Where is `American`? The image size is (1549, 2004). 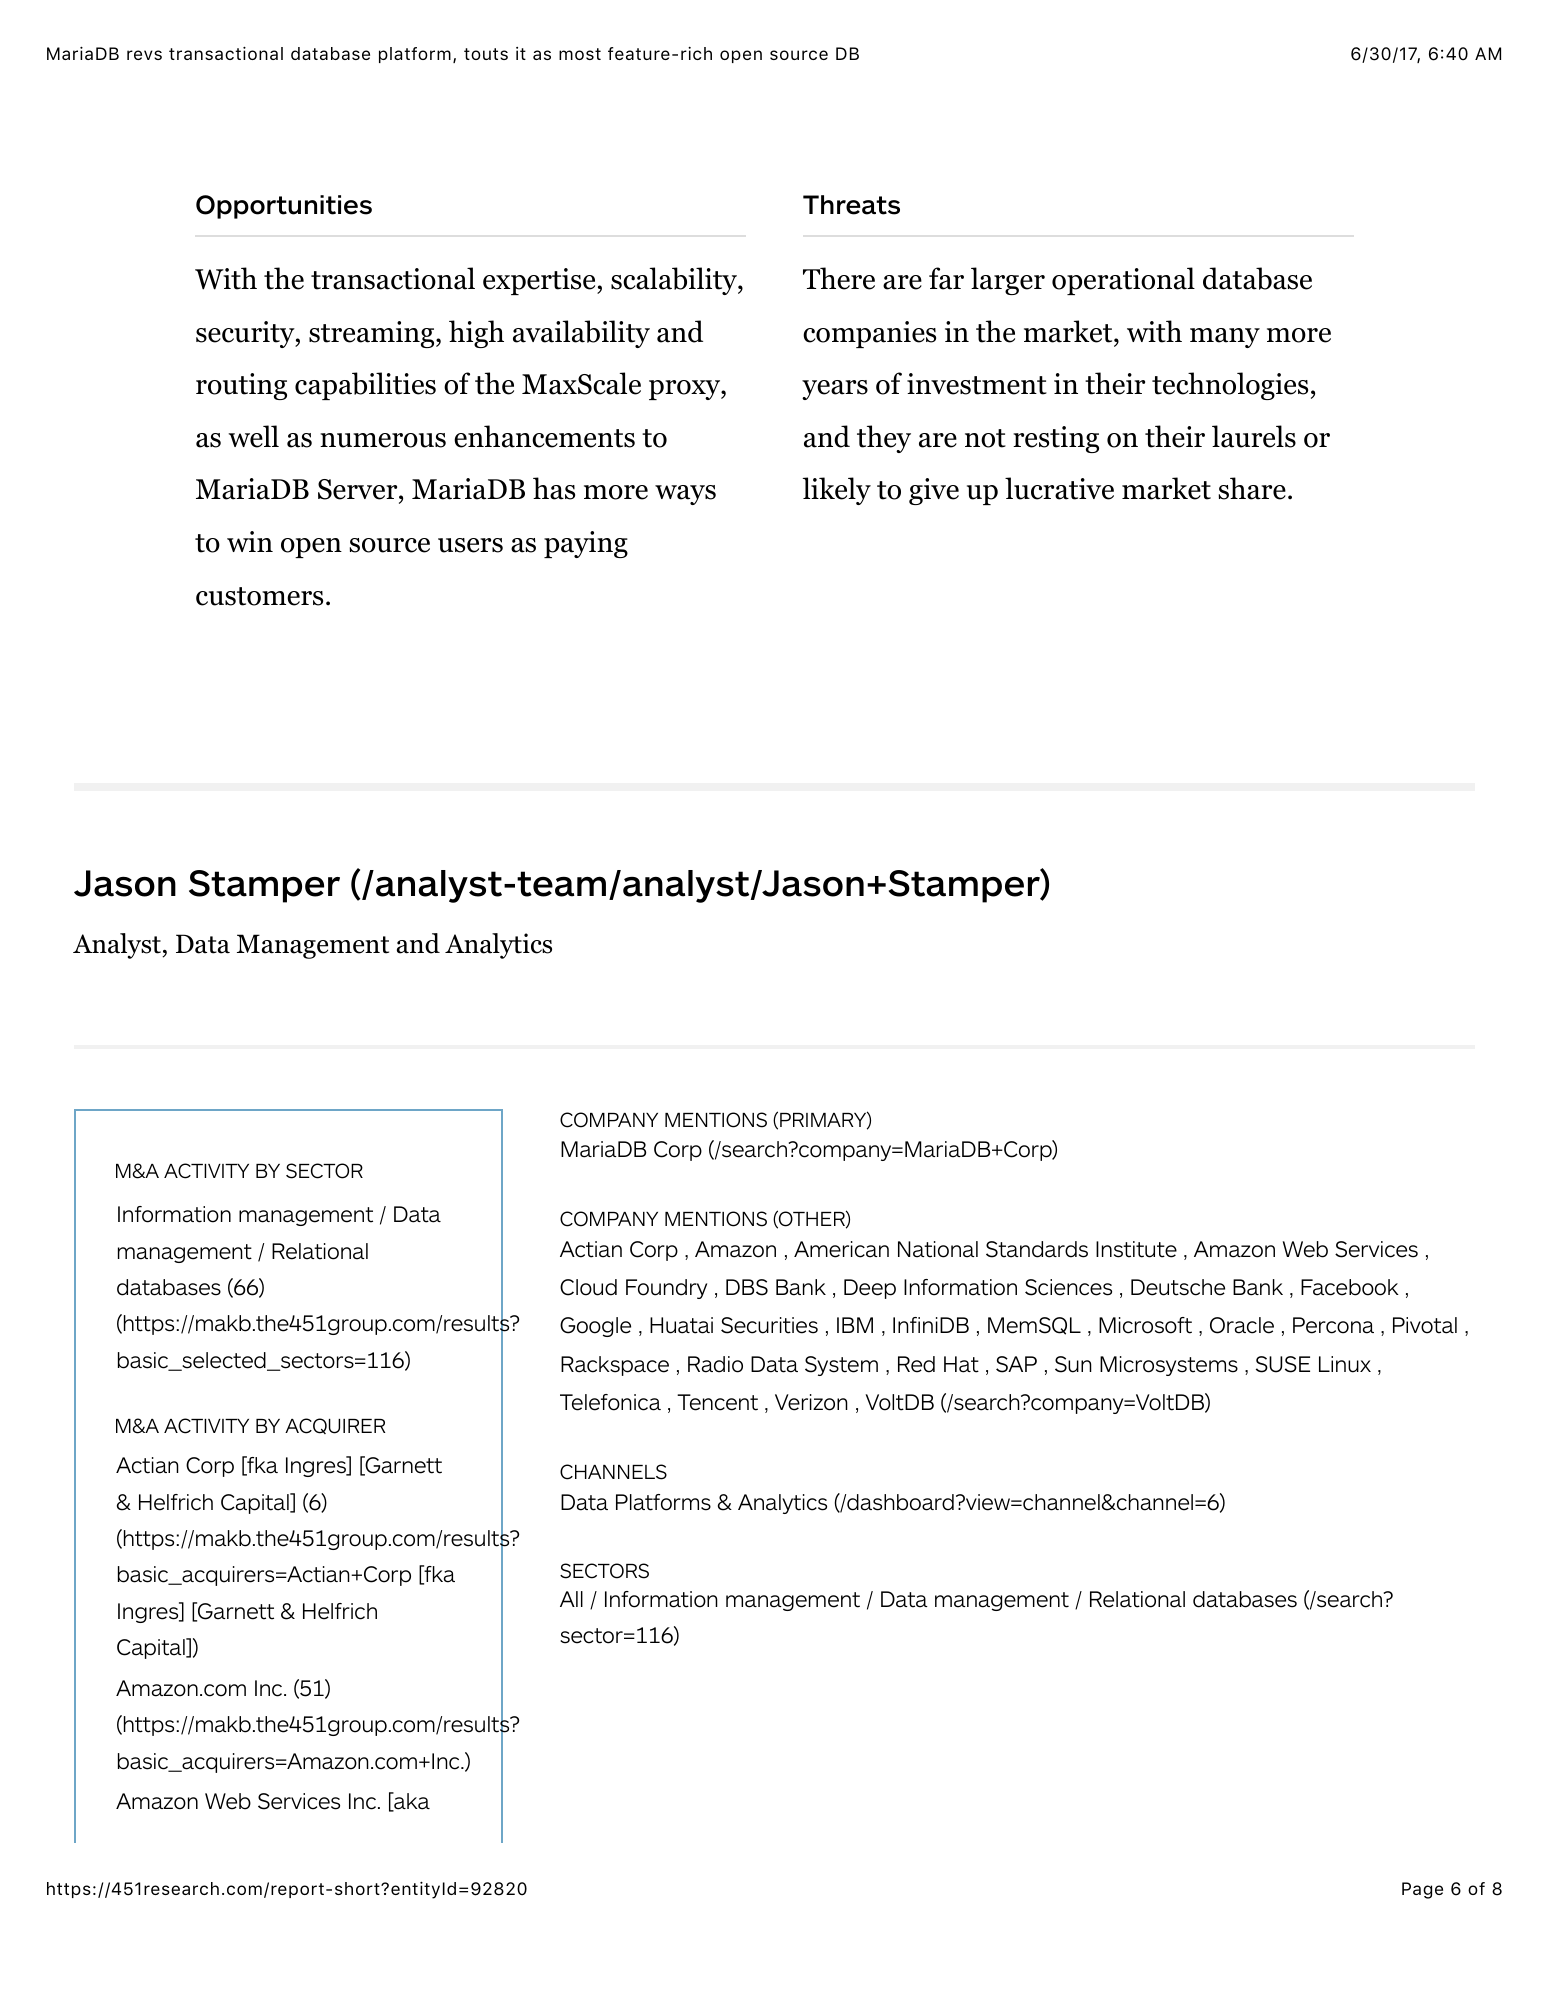 American is located at coordinates (841, 1249).
